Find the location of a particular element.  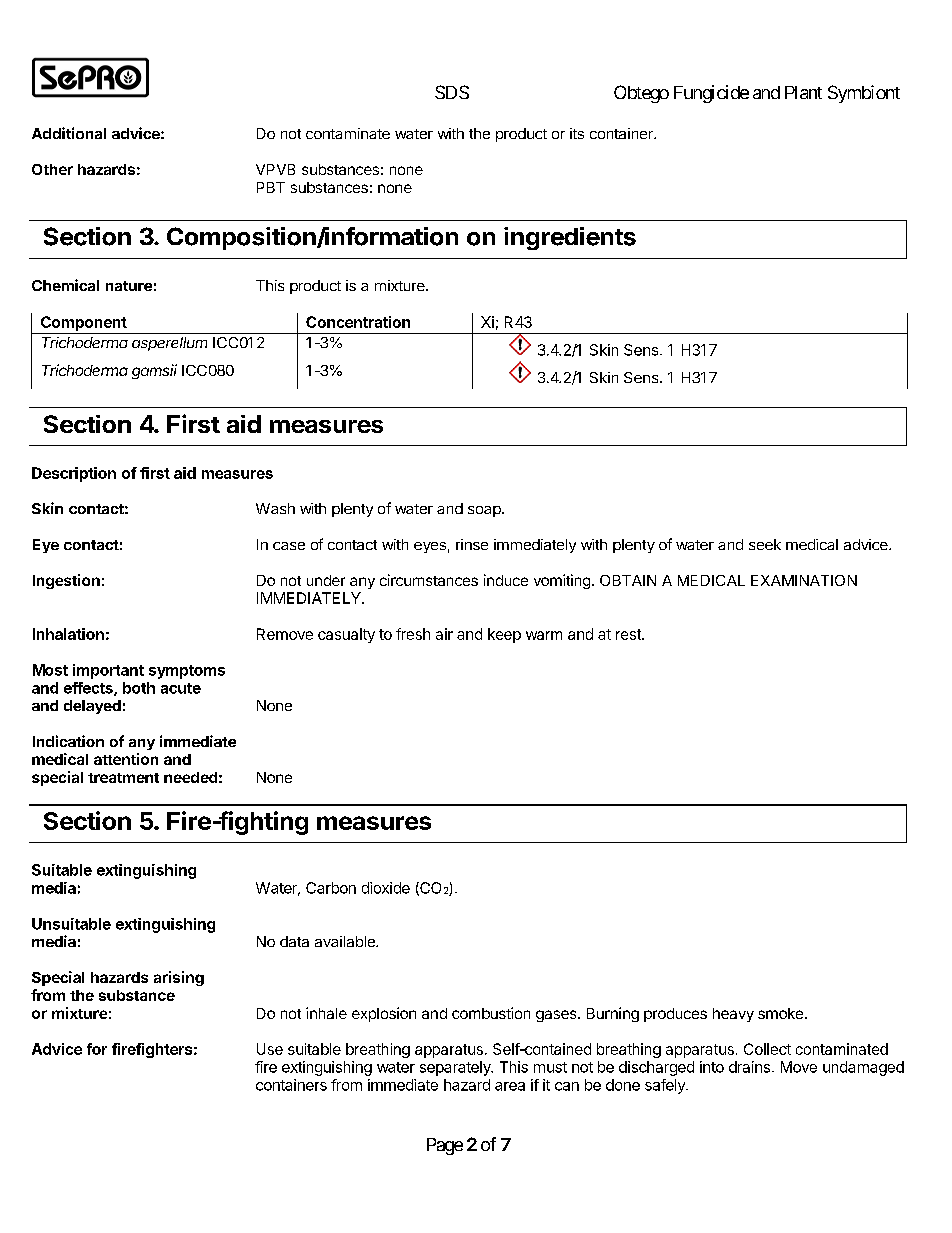

Use is located at coordinates (270, 1049).
